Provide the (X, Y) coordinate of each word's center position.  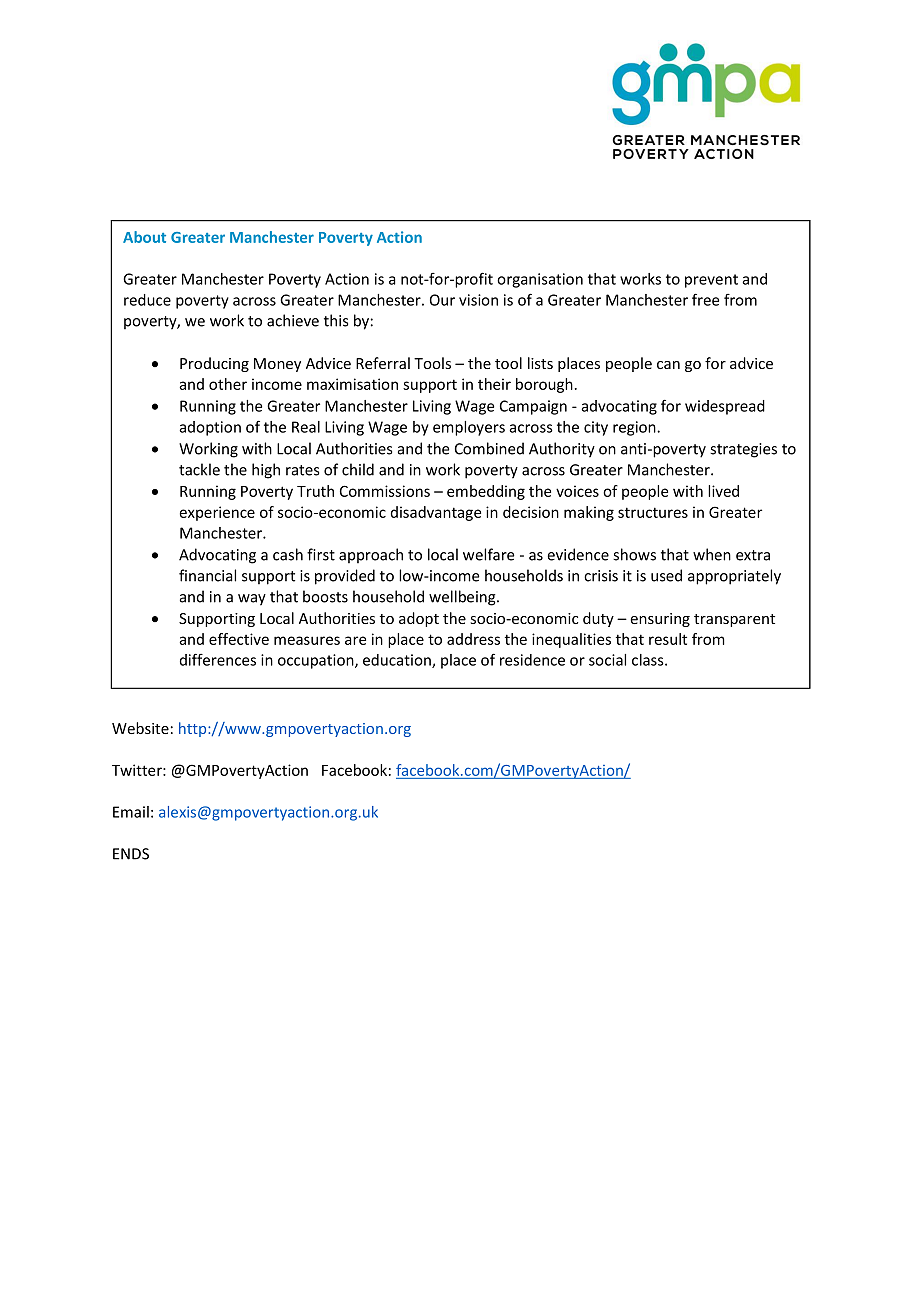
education (398, 661)
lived (723, 491)
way (252, 600)
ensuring (660, 620)
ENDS (131, 854)
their (494, 384)
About (144, 237)
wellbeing (463, 598)
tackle (199, 469)
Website (140, 728)
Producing (214, 364)
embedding (486, 492)
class (649, 660)
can (668, 365)
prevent (711, 281)
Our (442, 300)
